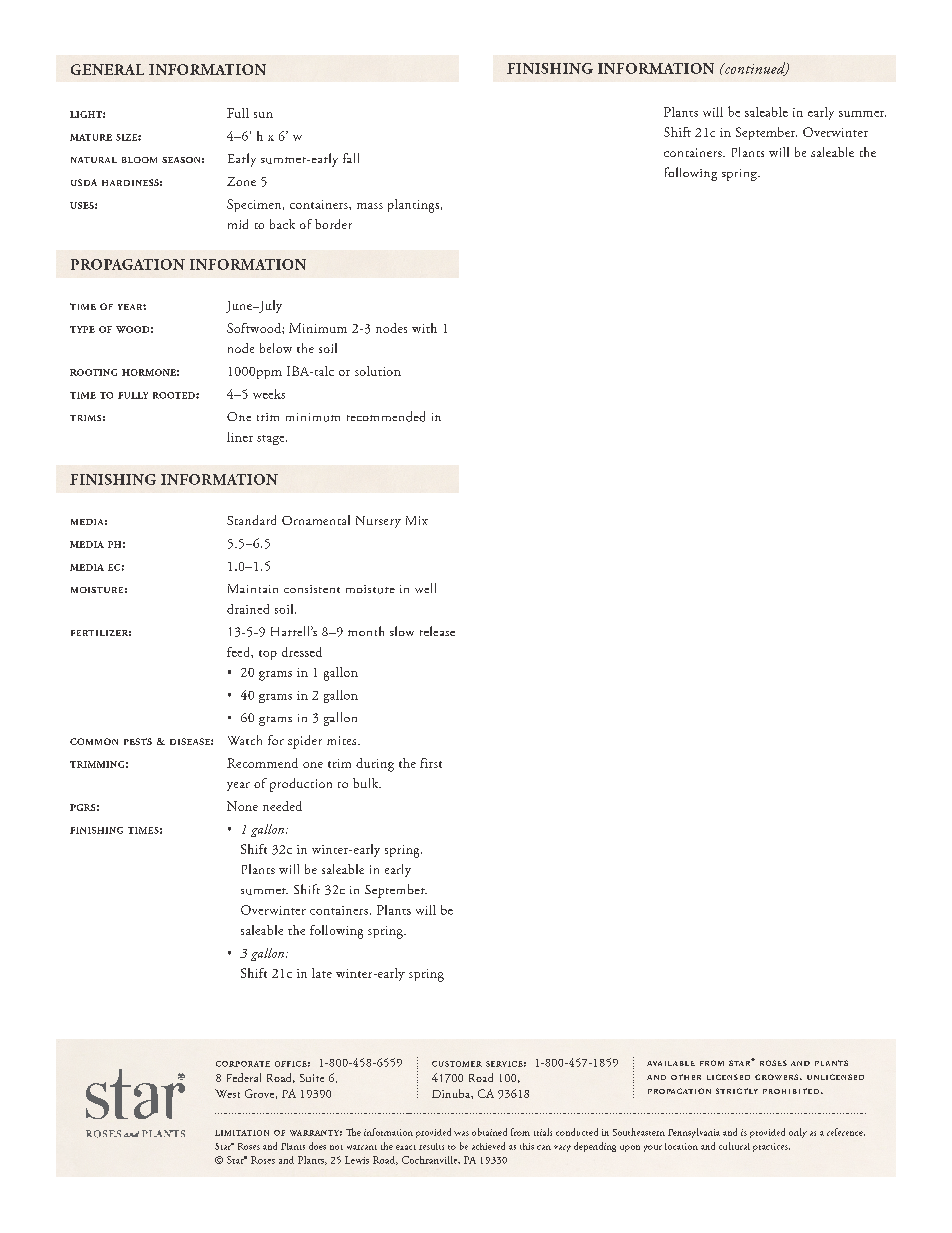  I want to click on first, so click(431, 763).
